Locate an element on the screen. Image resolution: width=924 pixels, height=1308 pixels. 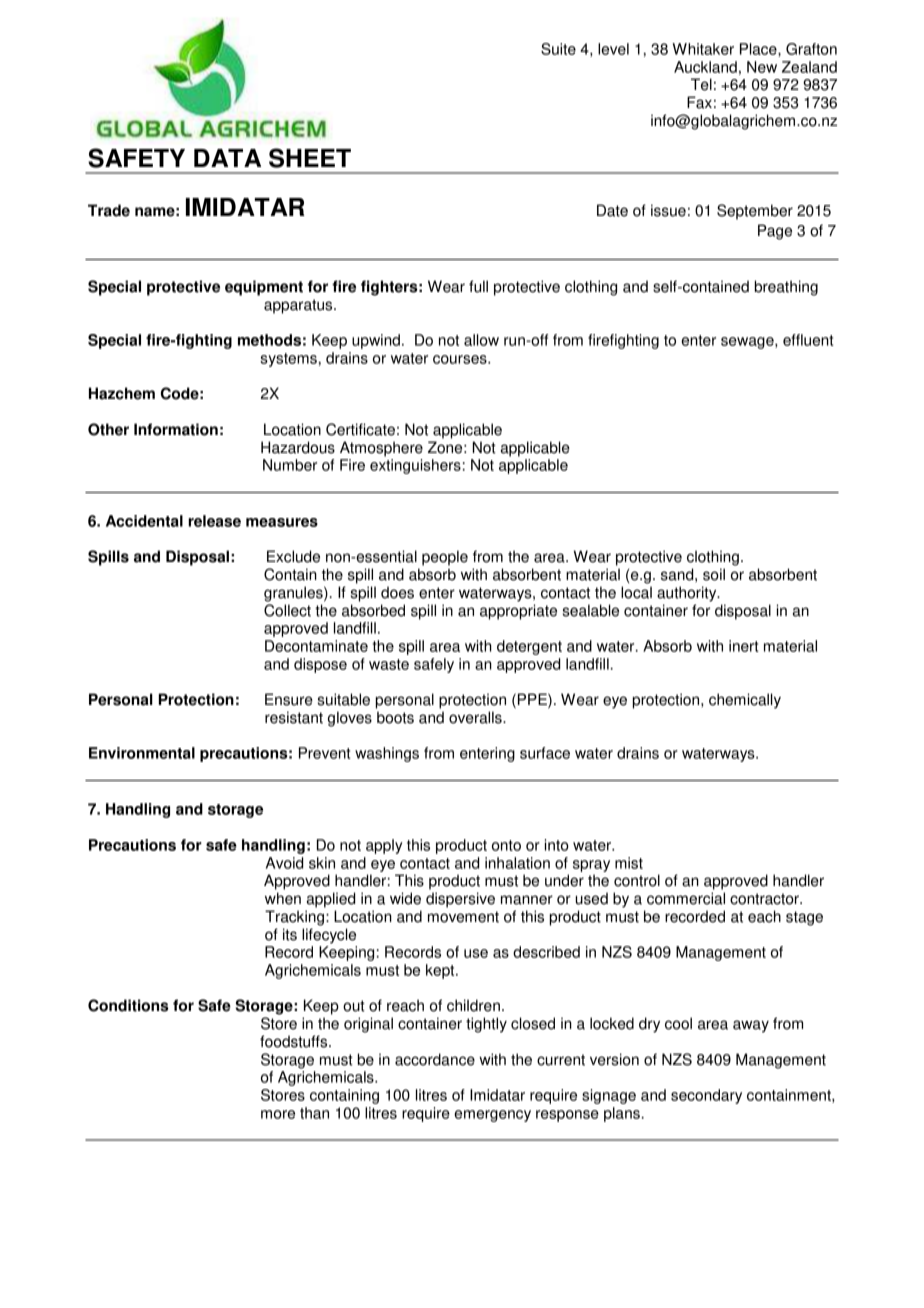
onto is located at coordinates (506, 845).
